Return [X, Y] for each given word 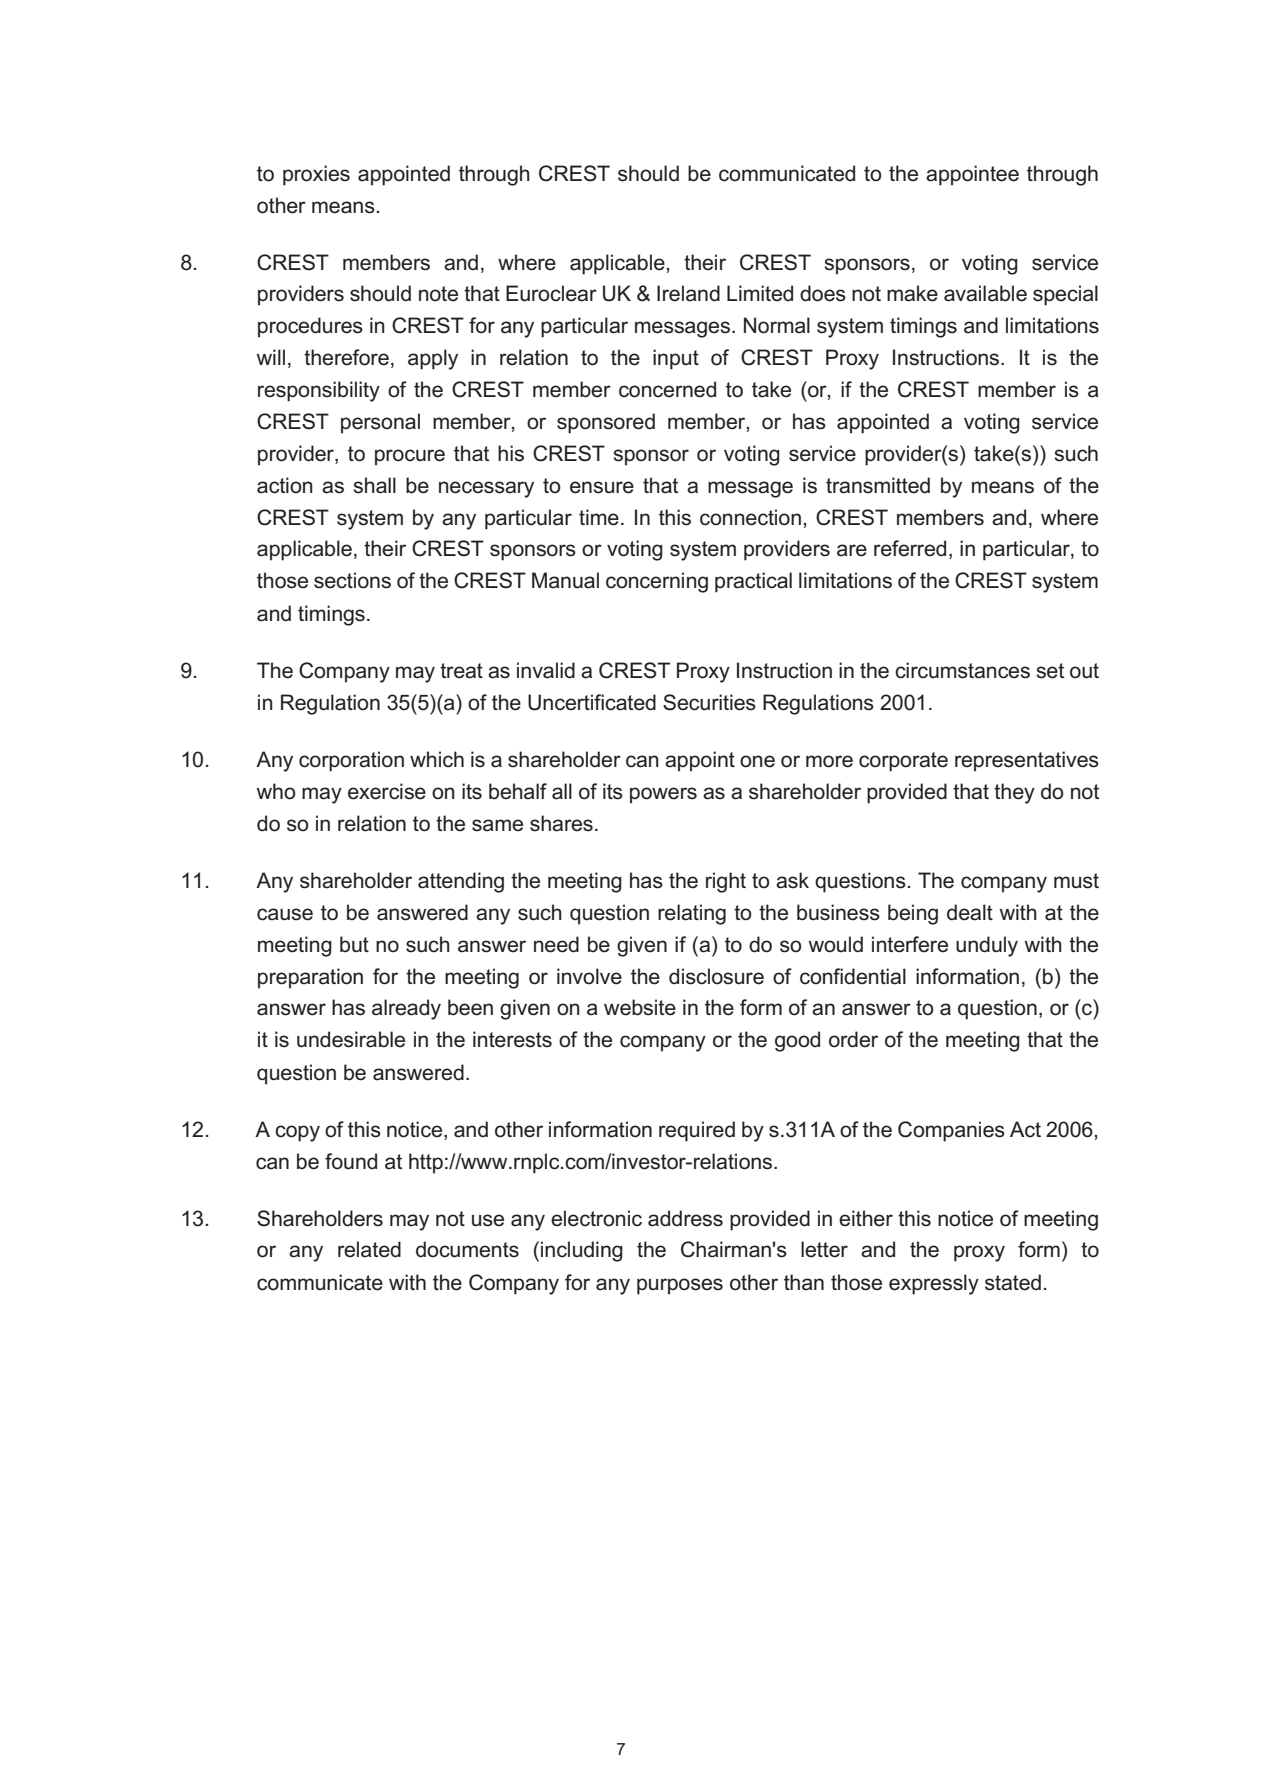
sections [352, 580]
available [985, 293]
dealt [970, 912]
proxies [316, 175]
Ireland [688, 293]
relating [692, 914]
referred [910, 548]
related [369, 1249]
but [354, 944]
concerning [657, 582]
